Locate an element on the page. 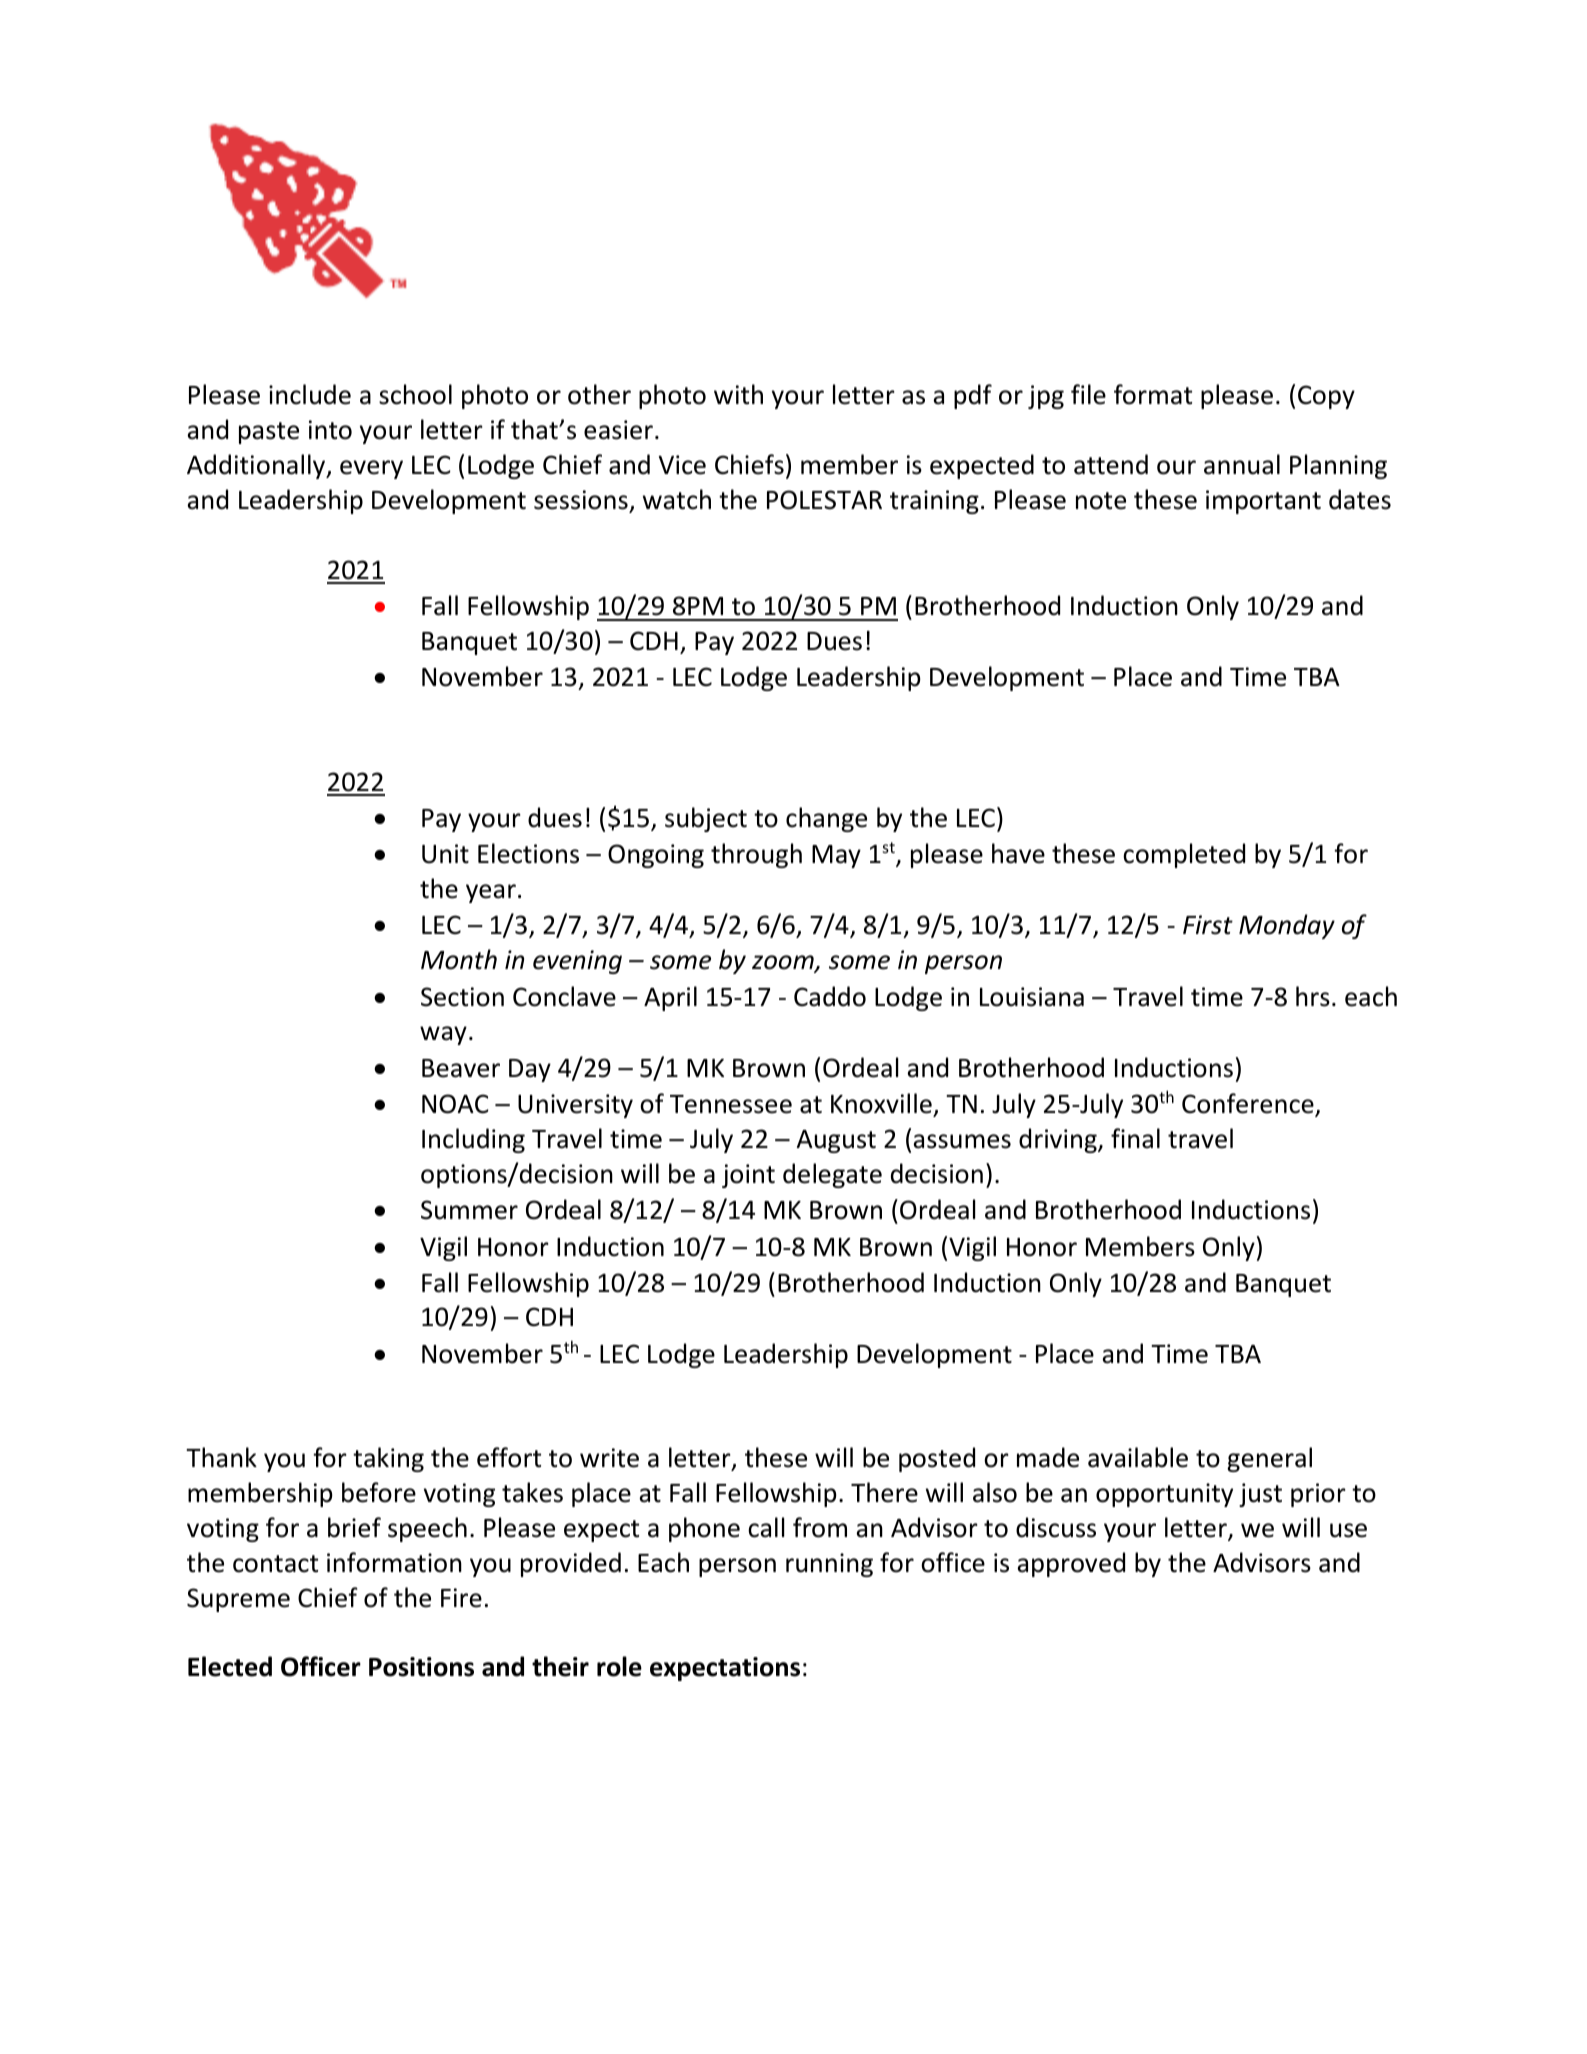 This page has width=1587, height=2054. running is located at coordinates (829, 1565).
